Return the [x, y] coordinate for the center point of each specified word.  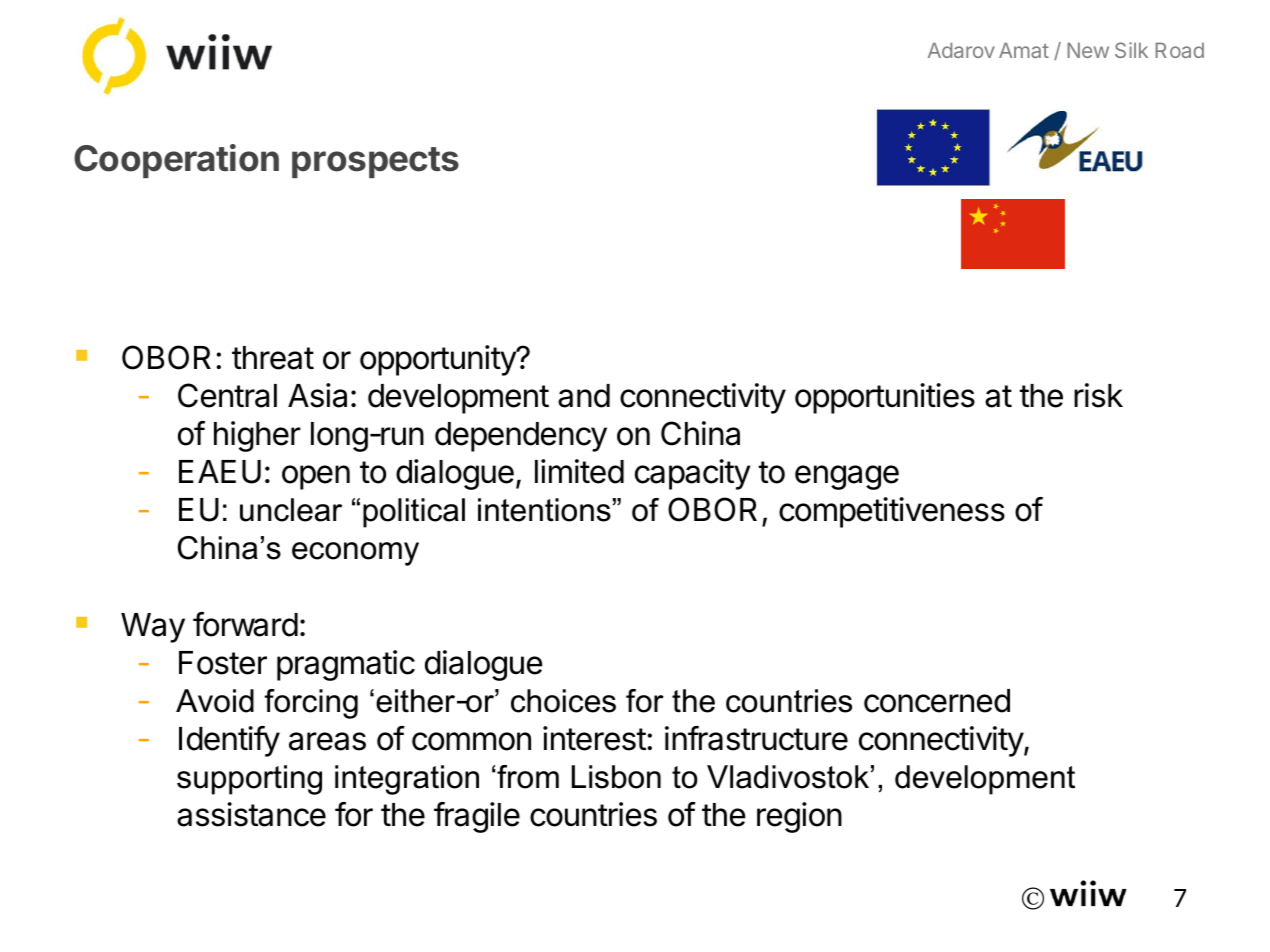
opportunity [439, 360]
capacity [692, 474]
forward [245, 624]
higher [257, 436]
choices [563, 701]
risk [1098, 395]
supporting [249, 780]
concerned [937, 701]
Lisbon [616, 777]
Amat [1024, 50]
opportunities [885, 398]
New [1088, 50]
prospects [375, 162]
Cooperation [176, 161]
